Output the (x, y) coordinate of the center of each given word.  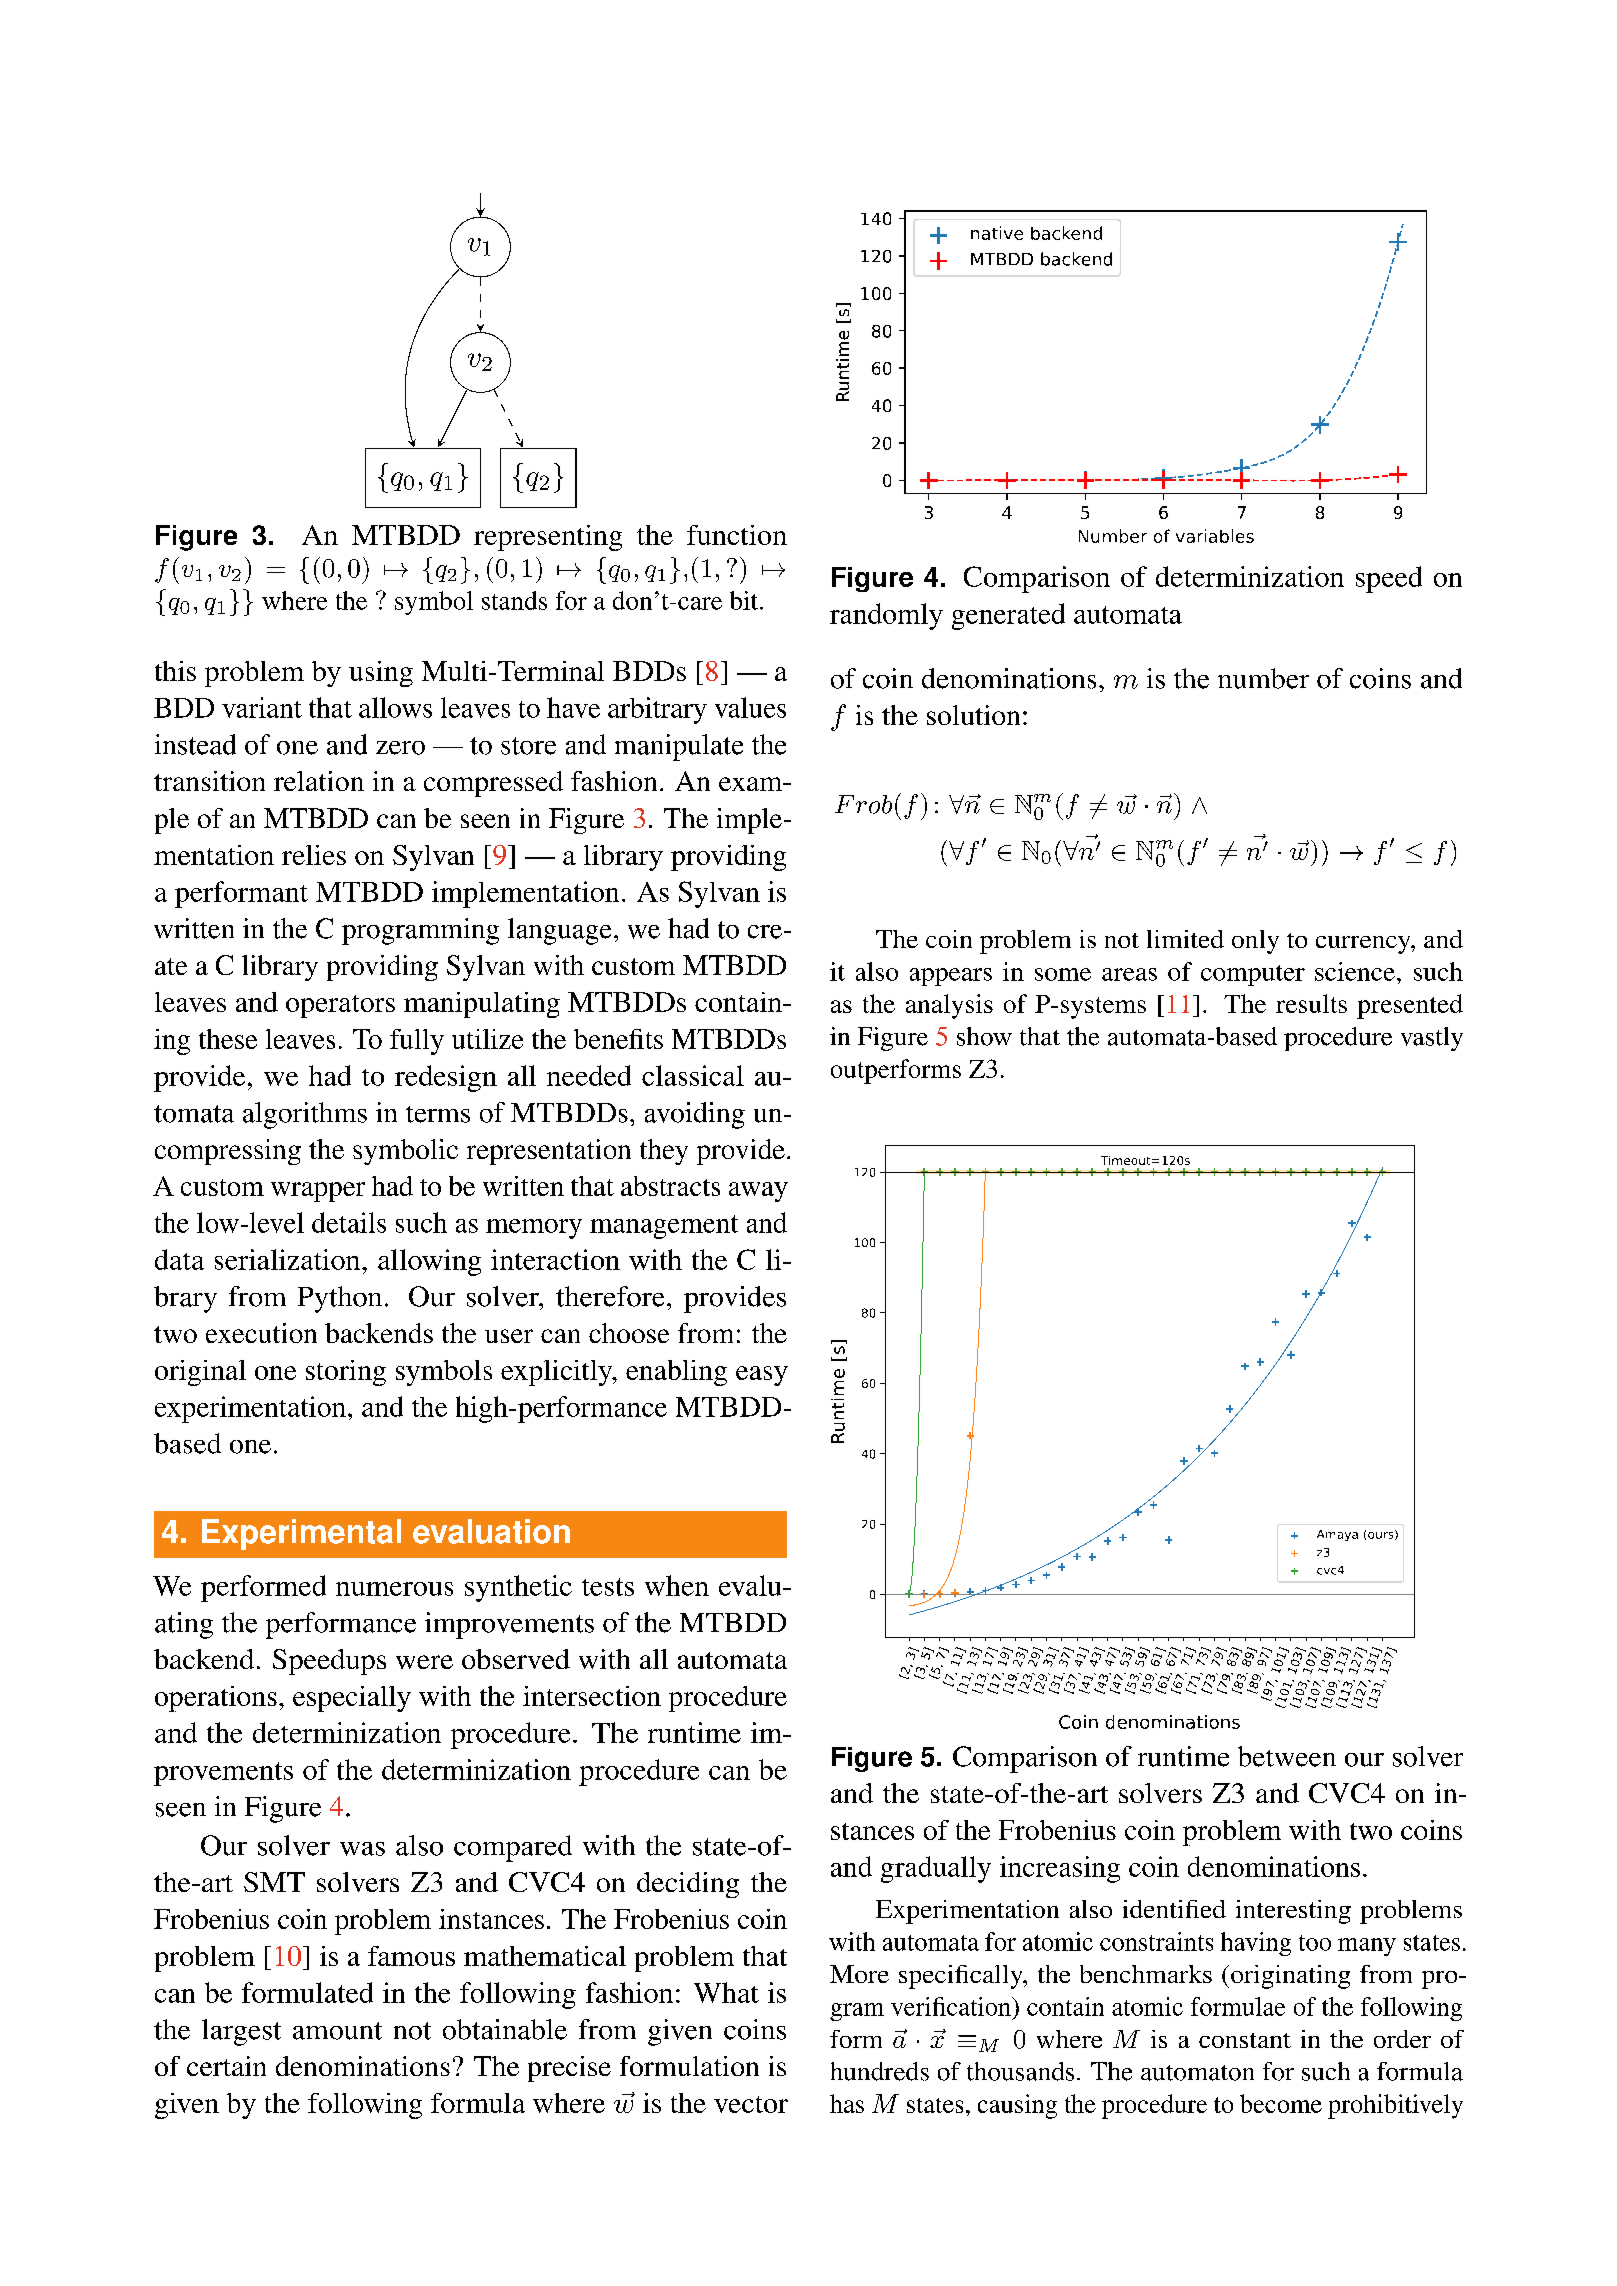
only (1255, 942)
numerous (394, 1589)
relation (319, 781)
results (1311, 1003)
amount (337, 2031)
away (758, 1192)
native (997, 233)
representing (548, 538)
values (750, 707)
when (677, 1585)
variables (1215, 536)
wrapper (318, 1192)
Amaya (1337, 1535)
